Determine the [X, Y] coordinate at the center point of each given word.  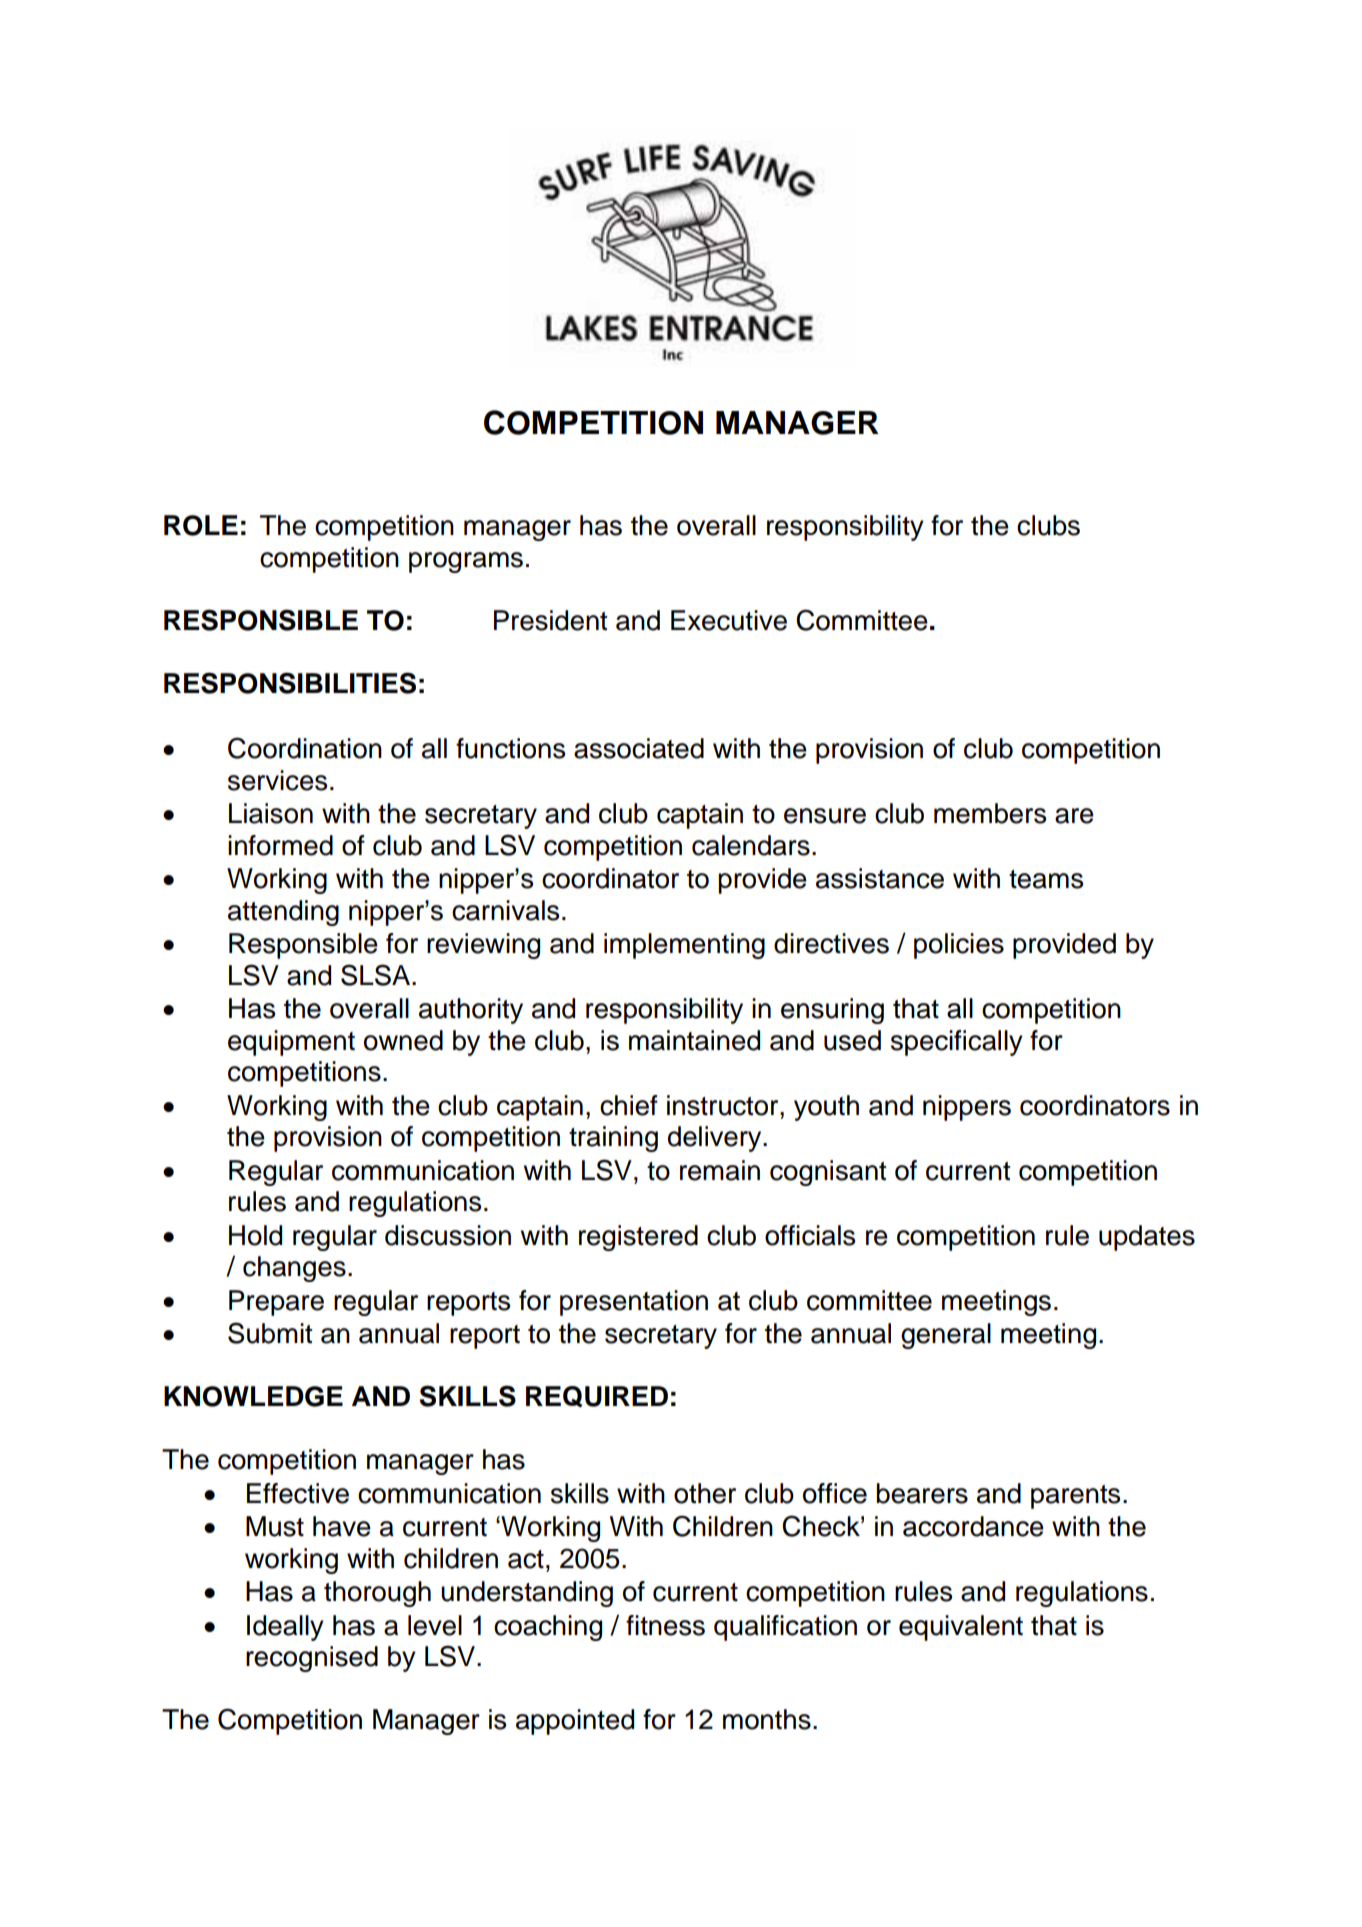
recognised [312, 1659]
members [990, 813]
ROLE [201, 525]
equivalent [961, 1628]
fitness [665, 1625]
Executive [729, 620]
